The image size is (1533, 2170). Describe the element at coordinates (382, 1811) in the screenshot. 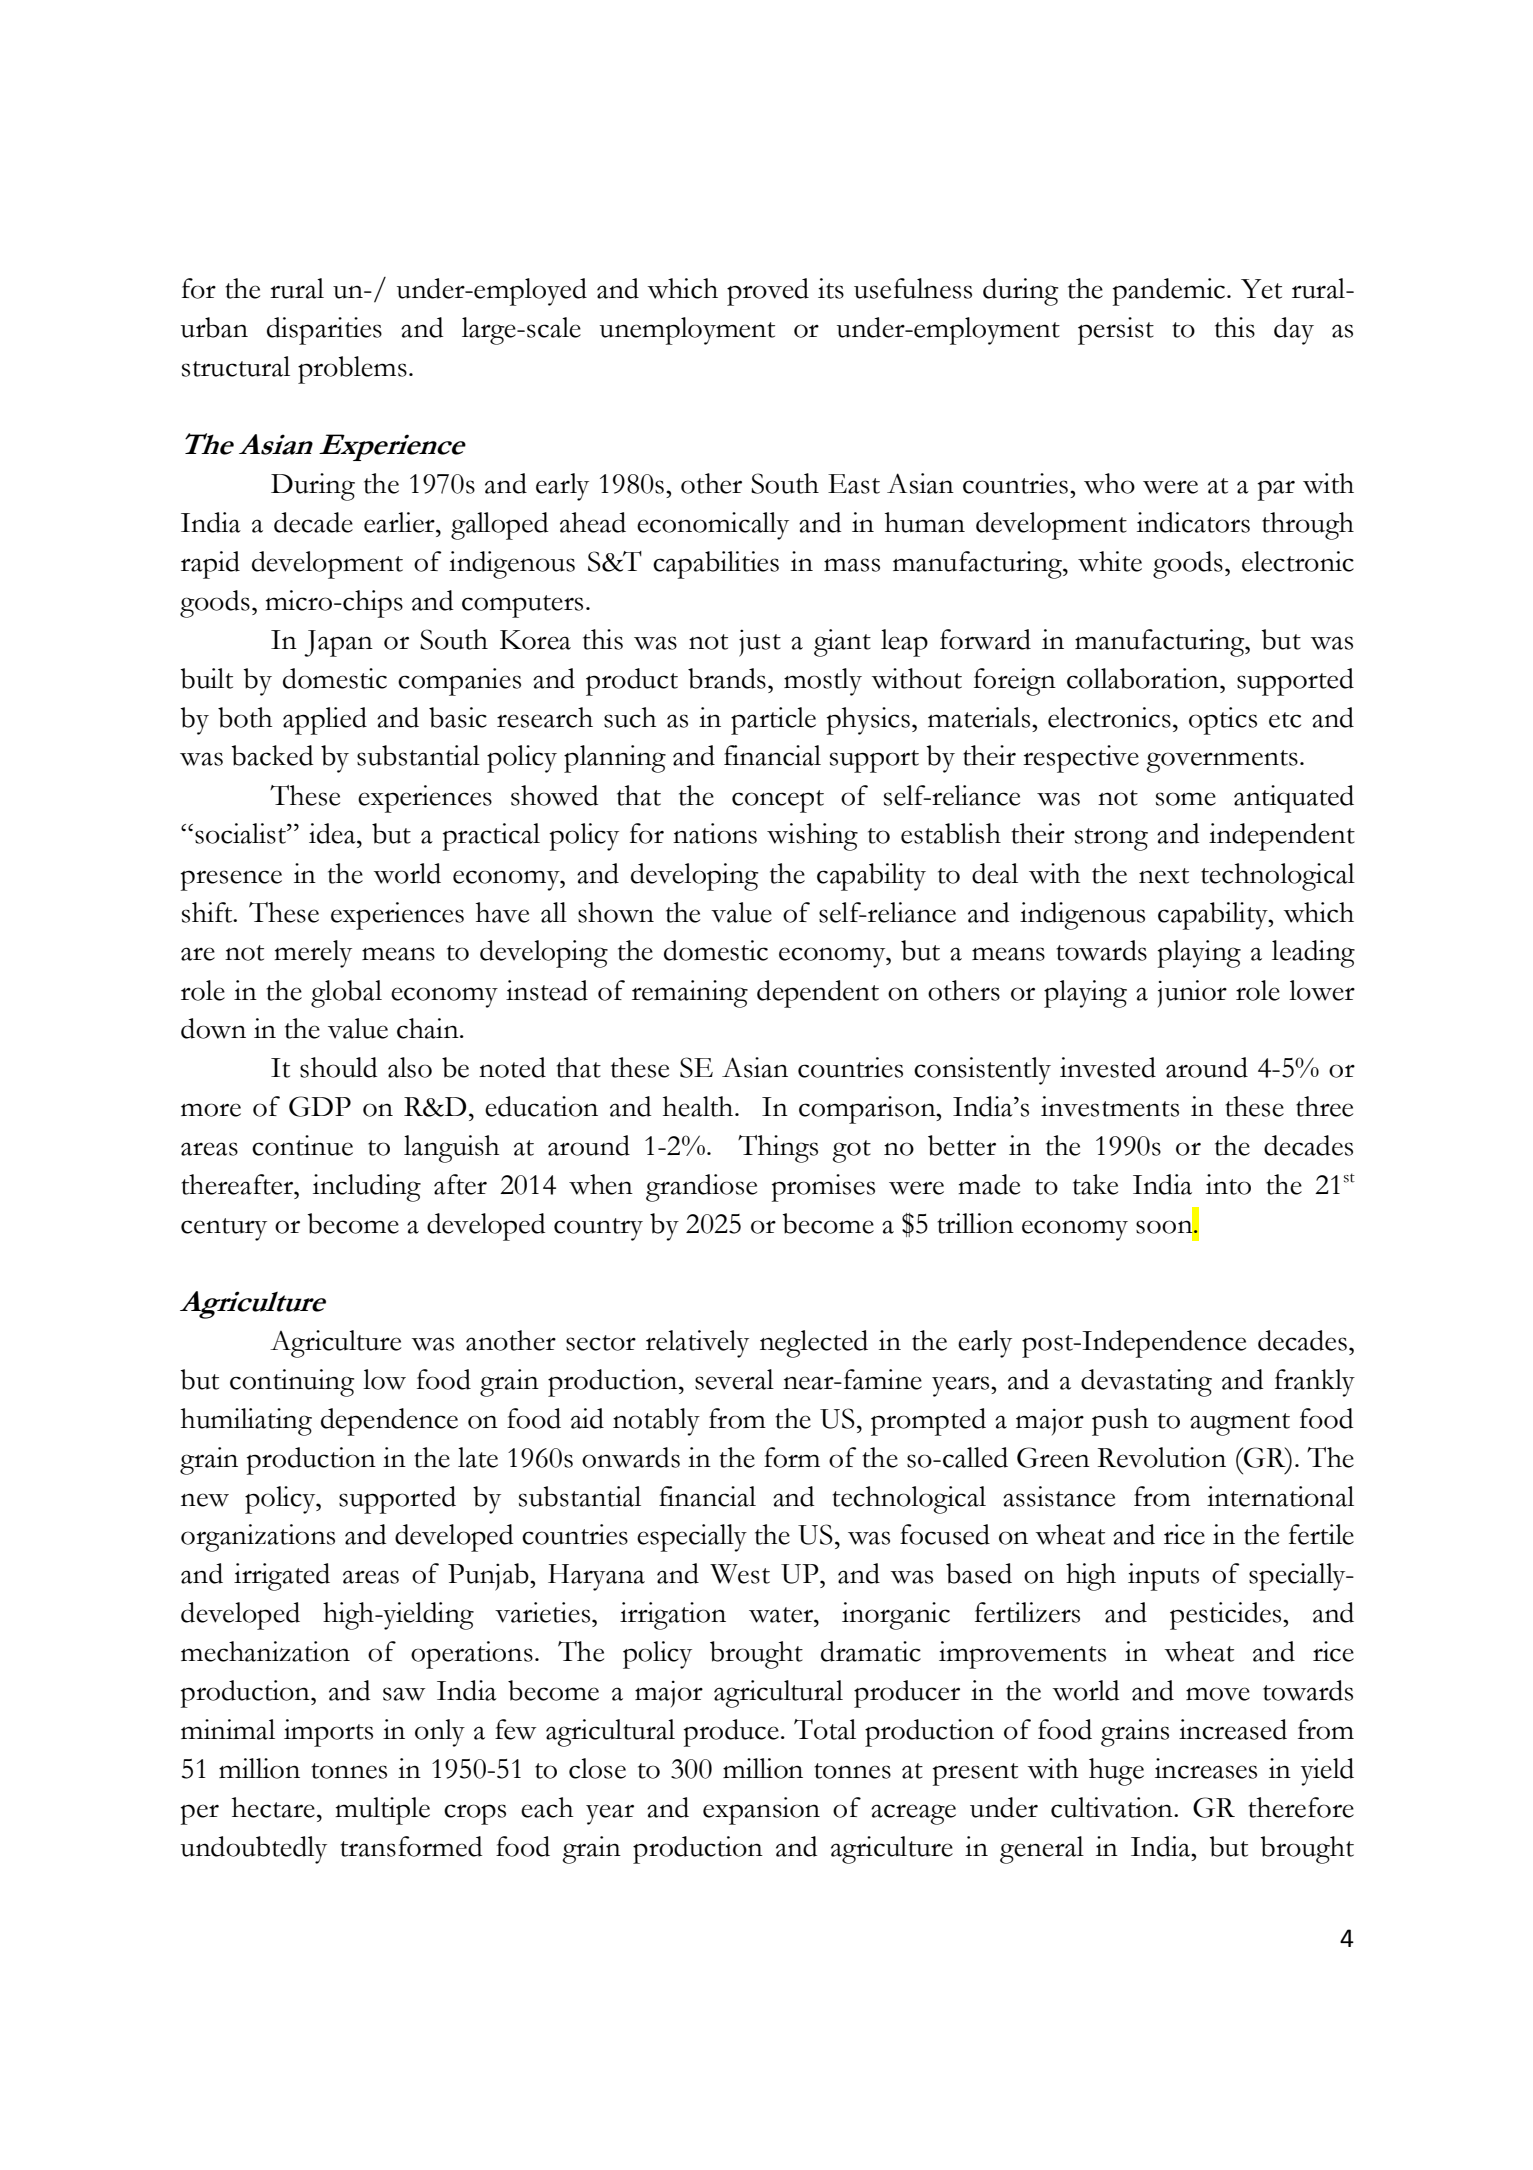

I see `multiple` at that location.
